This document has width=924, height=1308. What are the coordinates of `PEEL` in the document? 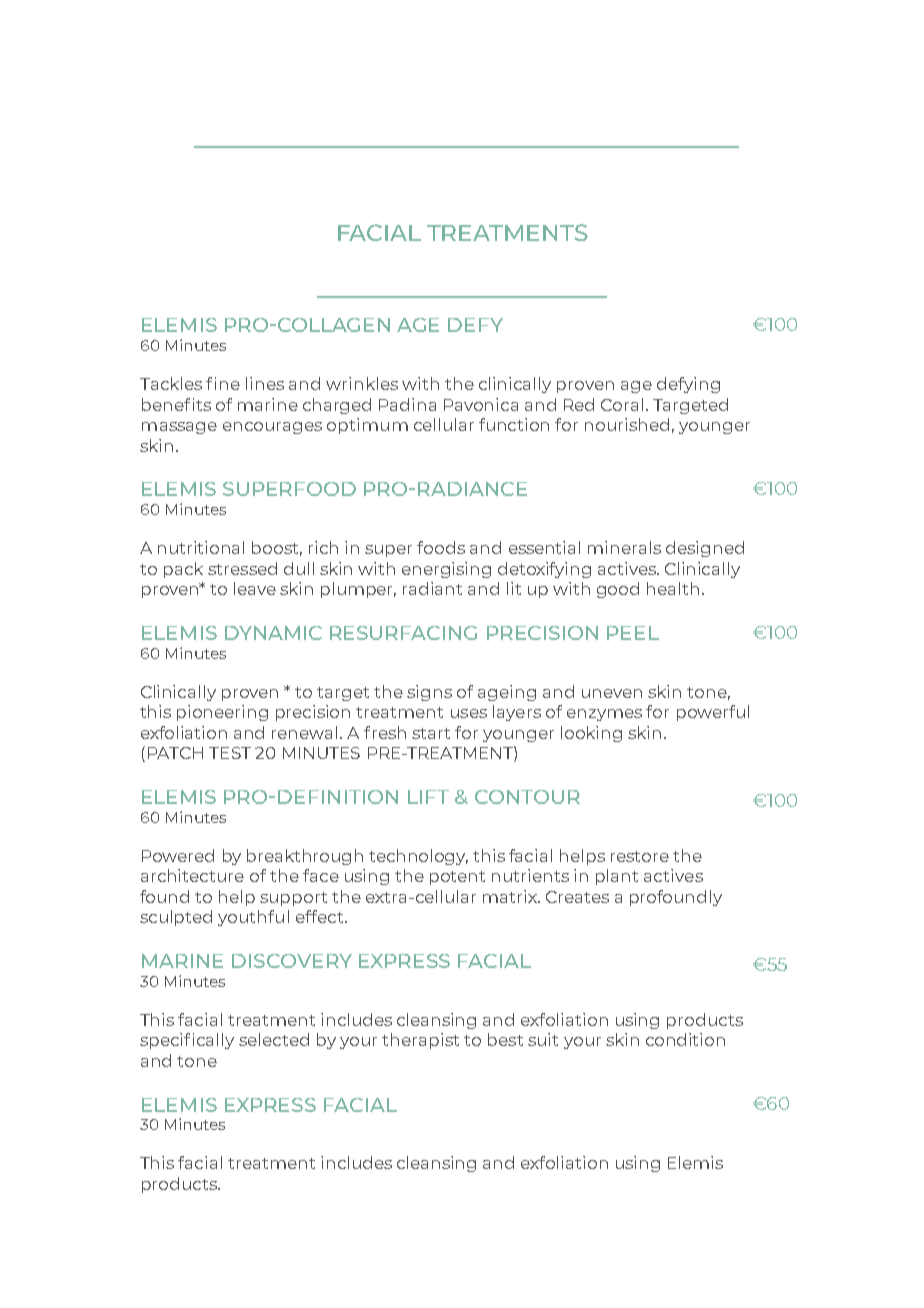 It's located at (633, 633).
